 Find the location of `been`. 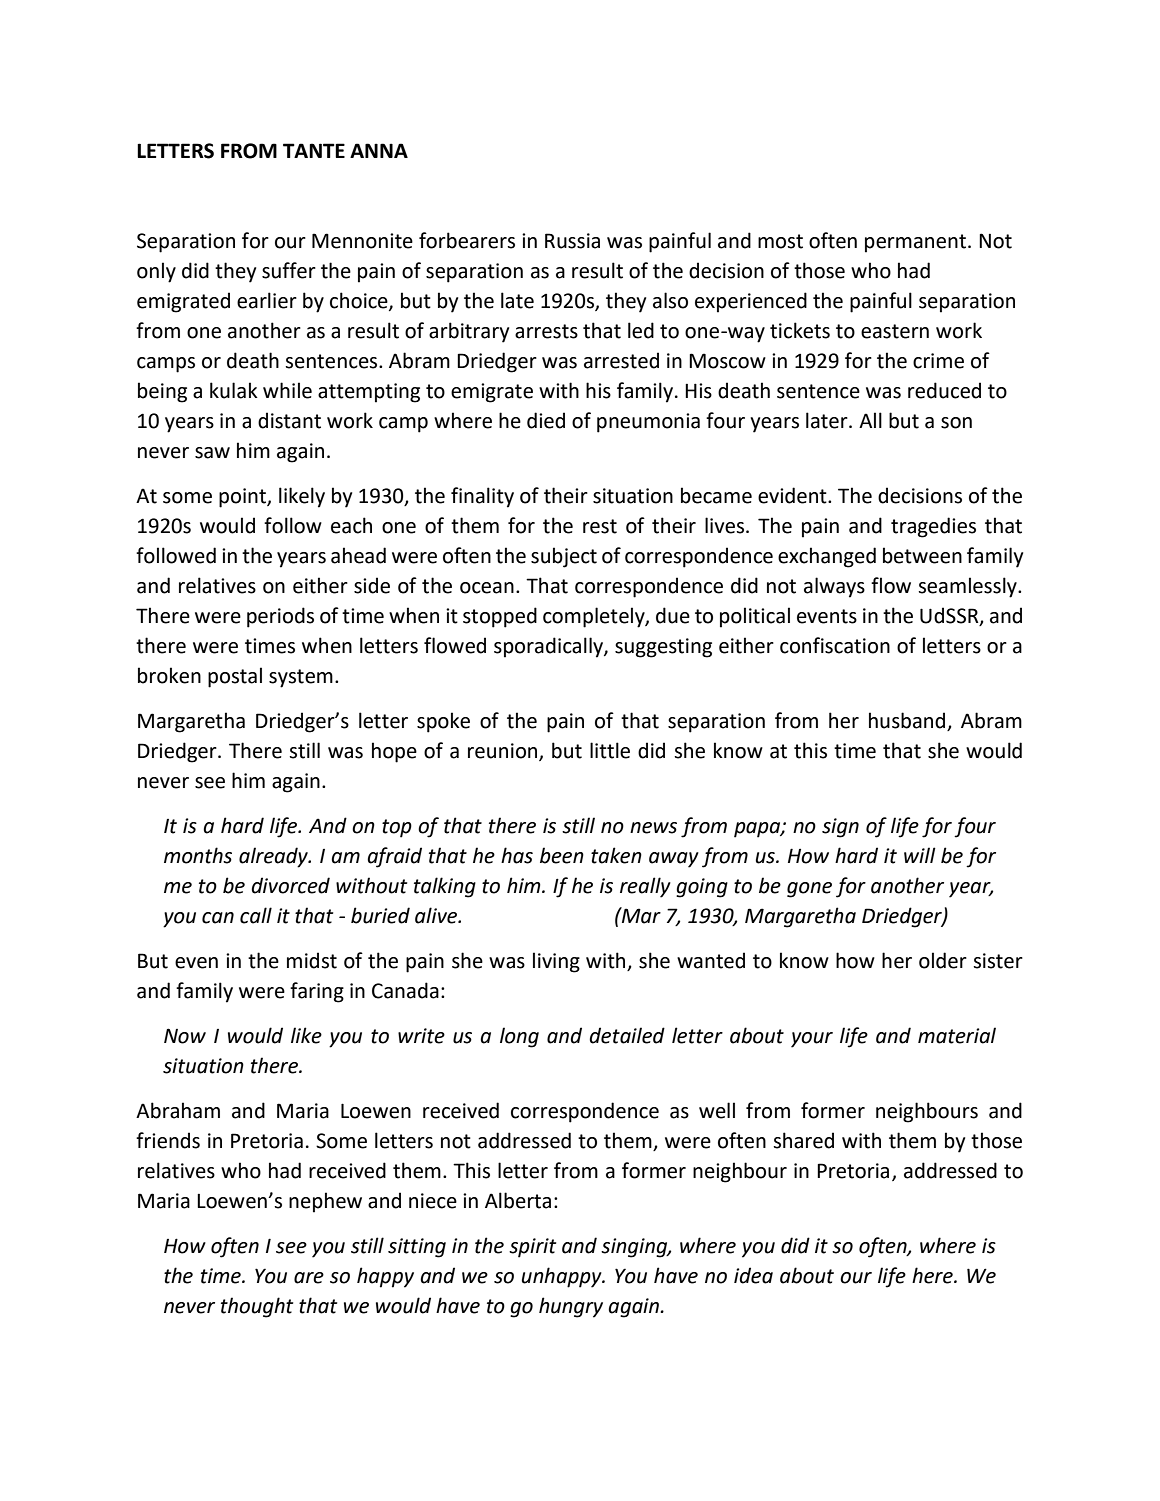

been is located at coordinates (562, 855).
